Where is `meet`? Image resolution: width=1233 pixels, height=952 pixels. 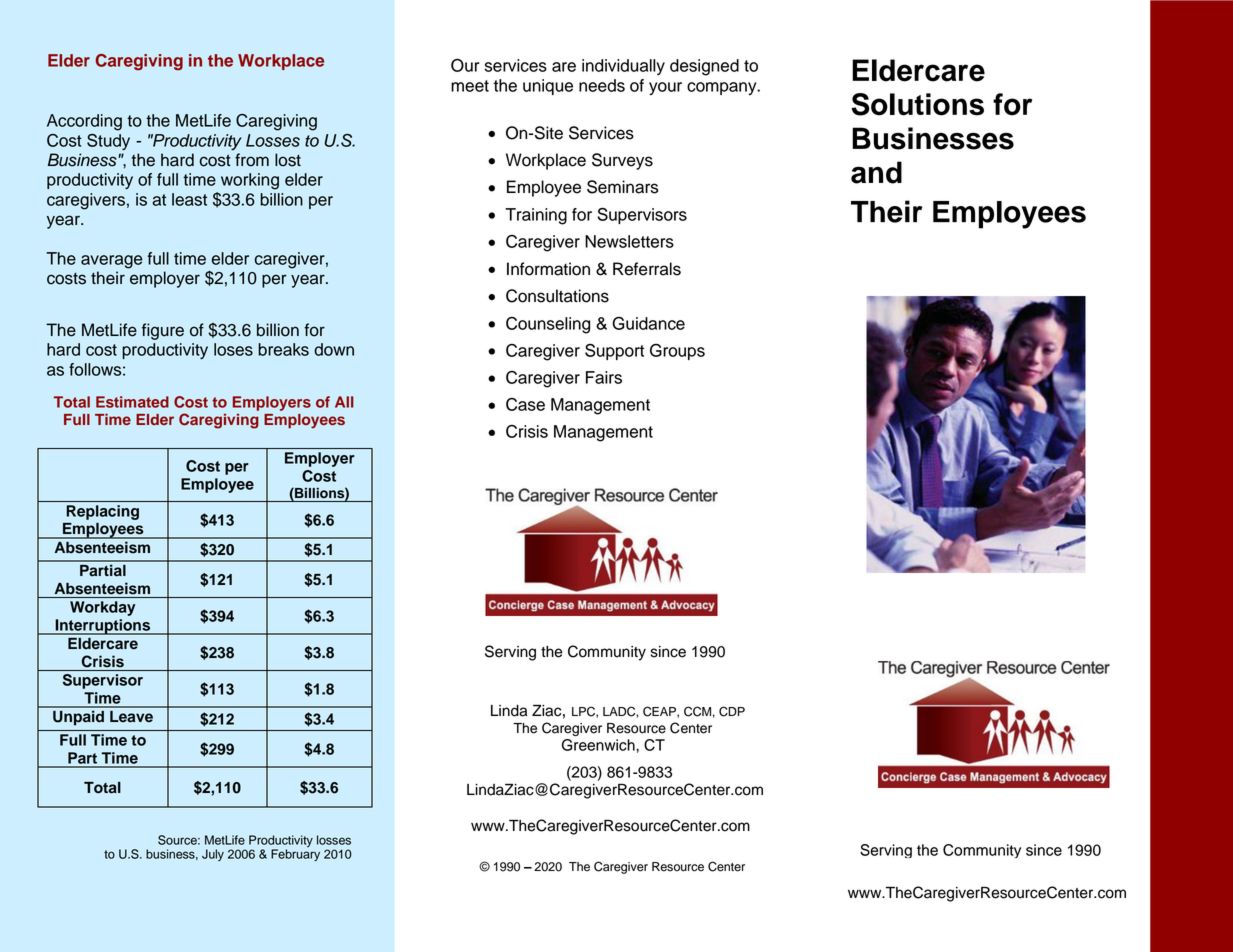
meet is located at coordinates (470, 86).
